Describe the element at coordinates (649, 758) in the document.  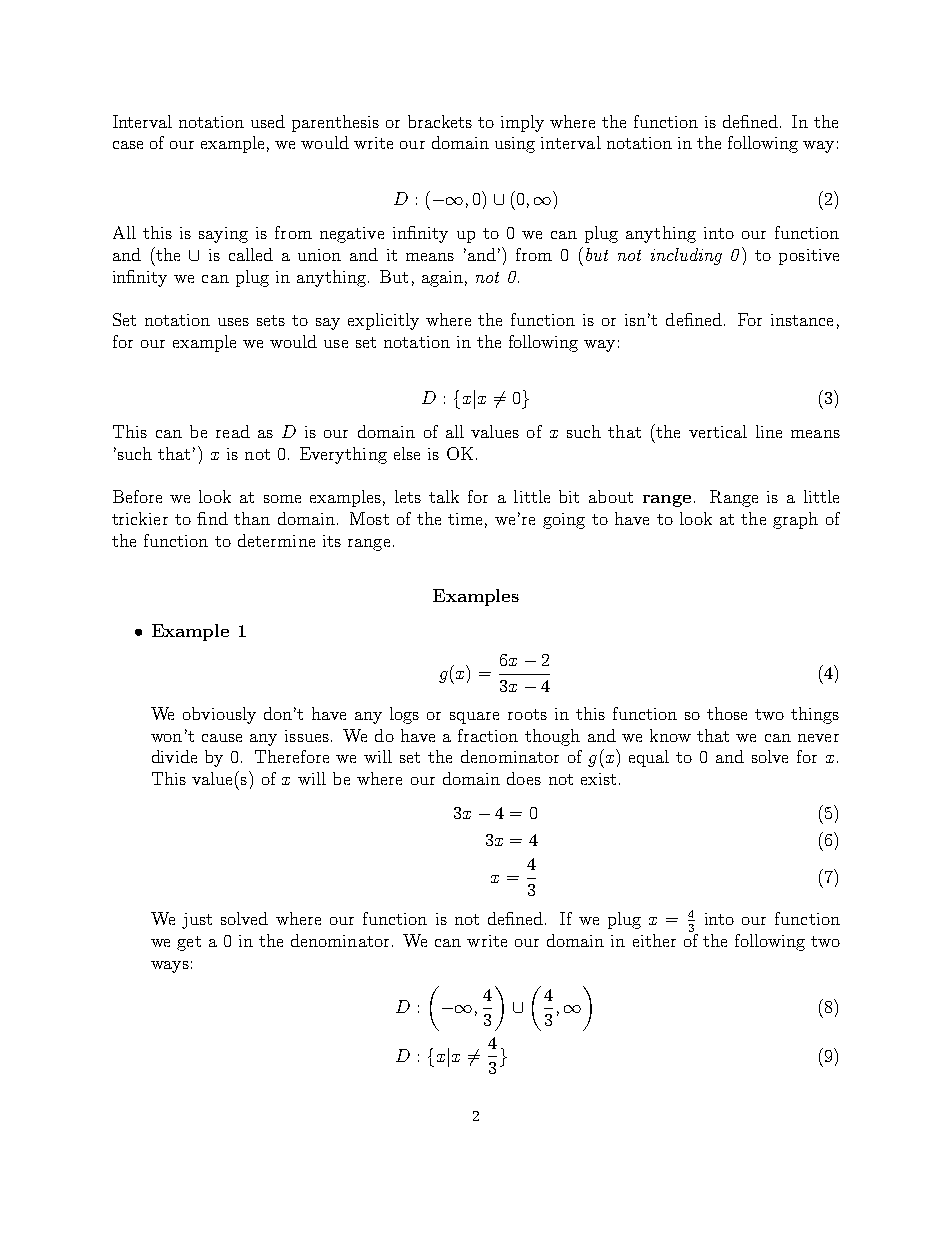
I see `equal` at that location.
